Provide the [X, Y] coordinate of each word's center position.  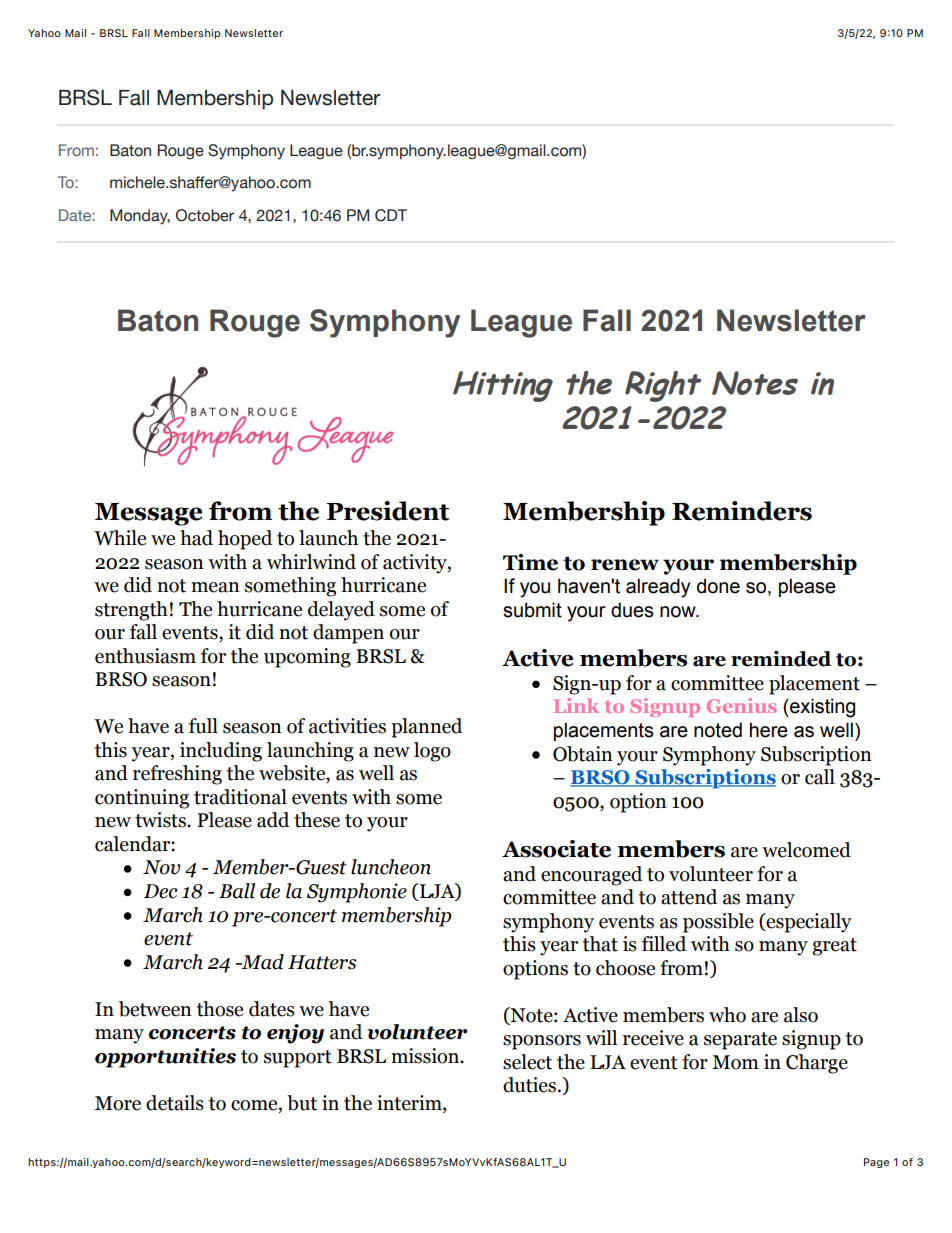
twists [161, 820]
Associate [556, 849]
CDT [391, 215]
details [175, 1103]
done [718, 586]
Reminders [742, 511]
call [820, 777]
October [205, 215]
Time [530, 562]
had [196, 538]
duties [529, 1085]
